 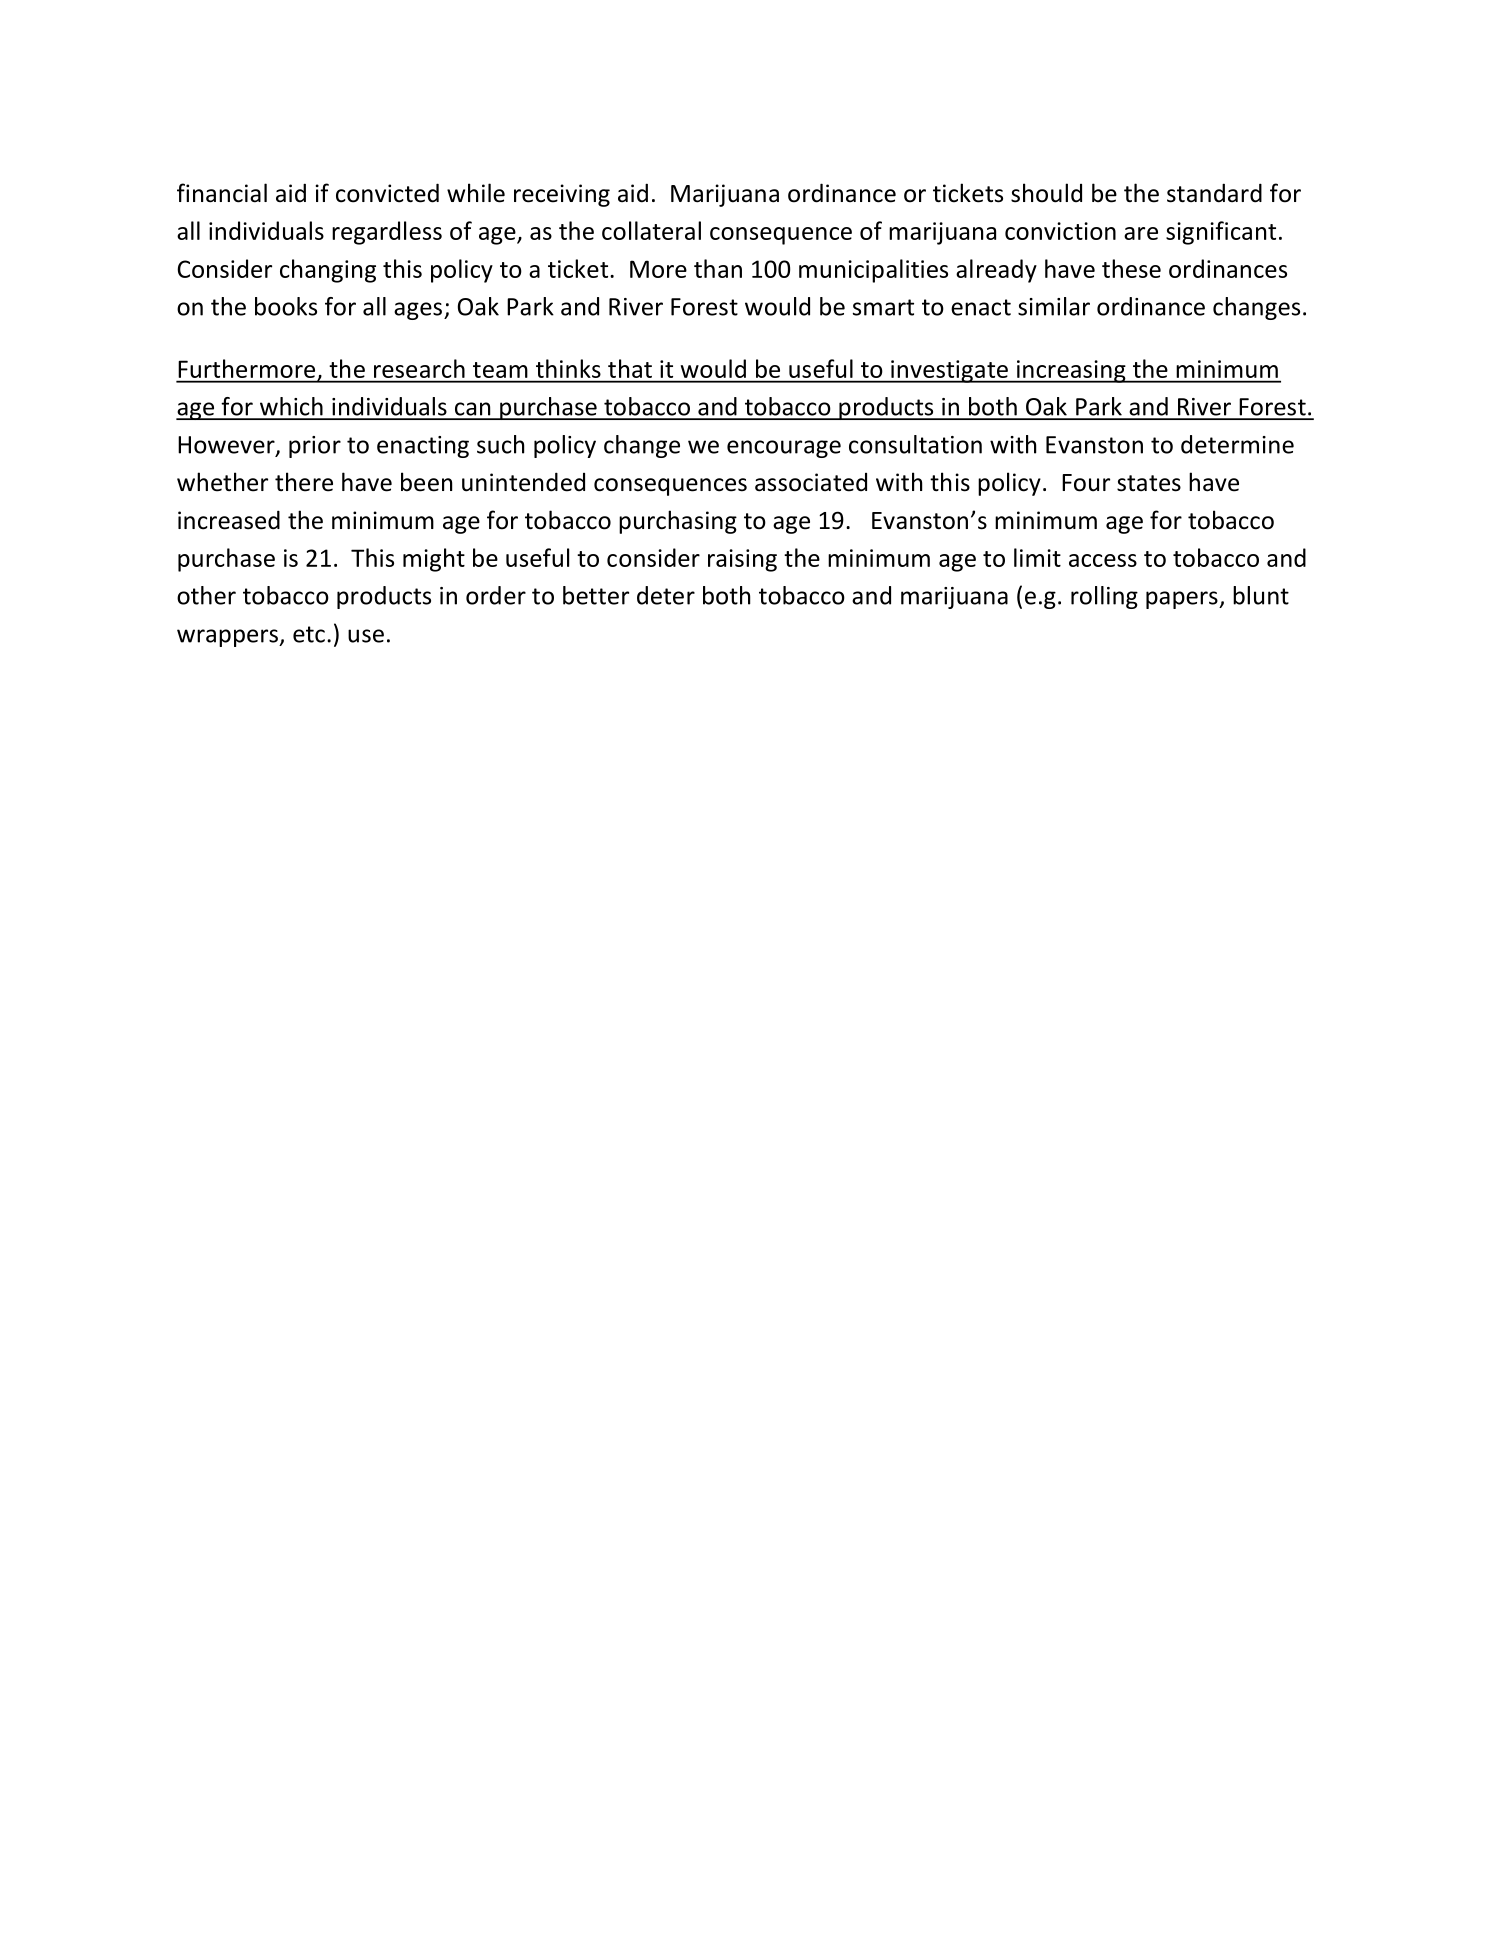 I want to click on standard, so click(x=1214, y=193).
